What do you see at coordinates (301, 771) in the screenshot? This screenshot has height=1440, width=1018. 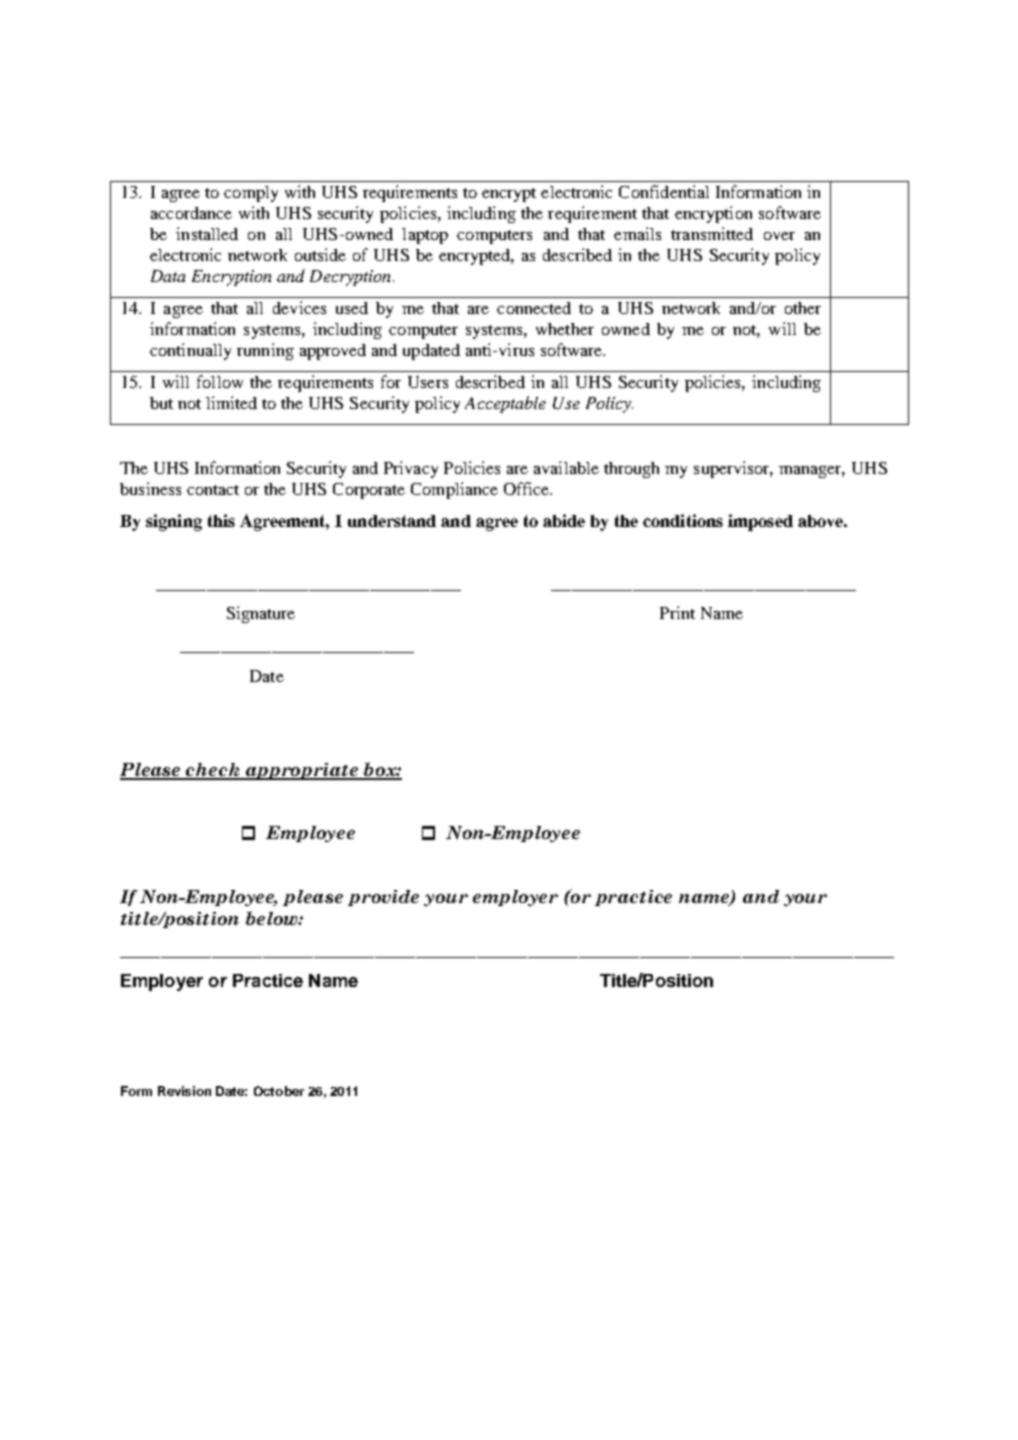 I see `appropriate` at bounding box center [301, 771].
